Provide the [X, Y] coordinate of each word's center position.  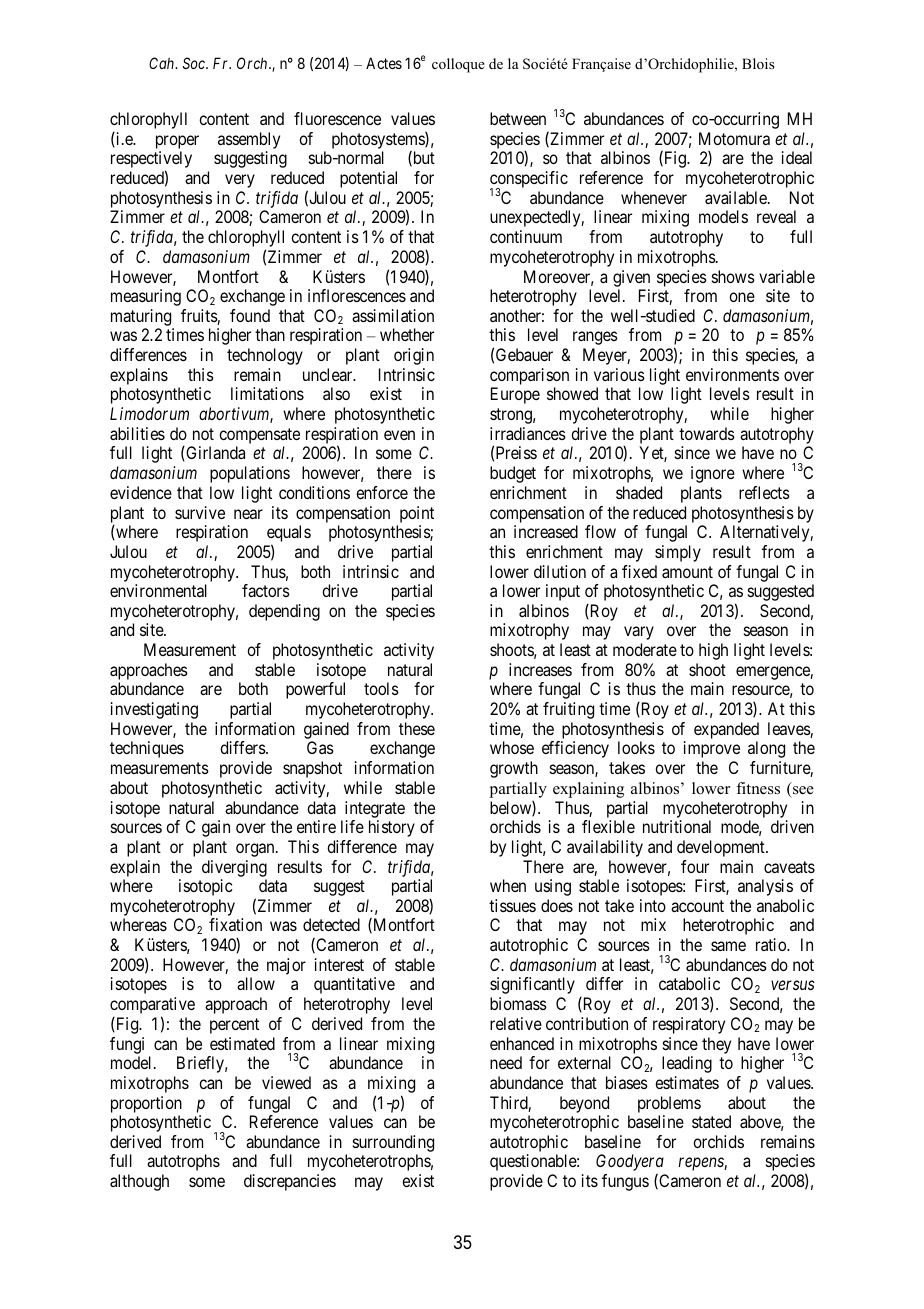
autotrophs [183, 1162]
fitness [758, 788]
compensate [259, 437]
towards [707, 433]
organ [256, 850]
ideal [797, 157]
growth [514, 769]
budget [513, 474]
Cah [163, 63]
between [518, 118]
